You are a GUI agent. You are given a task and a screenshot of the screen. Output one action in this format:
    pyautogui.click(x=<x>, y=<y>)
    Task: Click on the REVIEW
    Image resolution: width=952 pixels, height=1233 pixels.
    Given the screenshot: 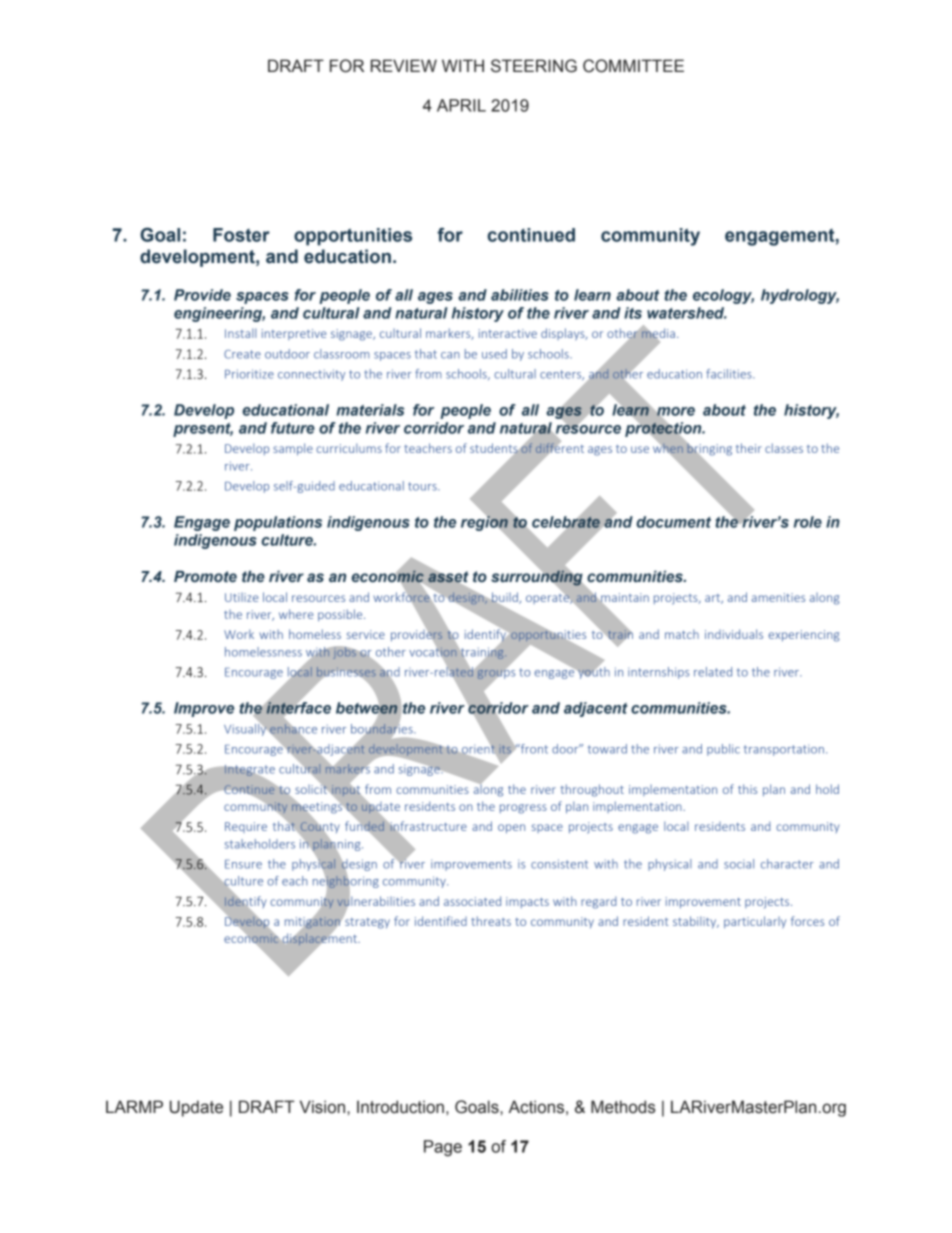 What is the action you would take?
    pyautogui.click(x=404, y=65)
